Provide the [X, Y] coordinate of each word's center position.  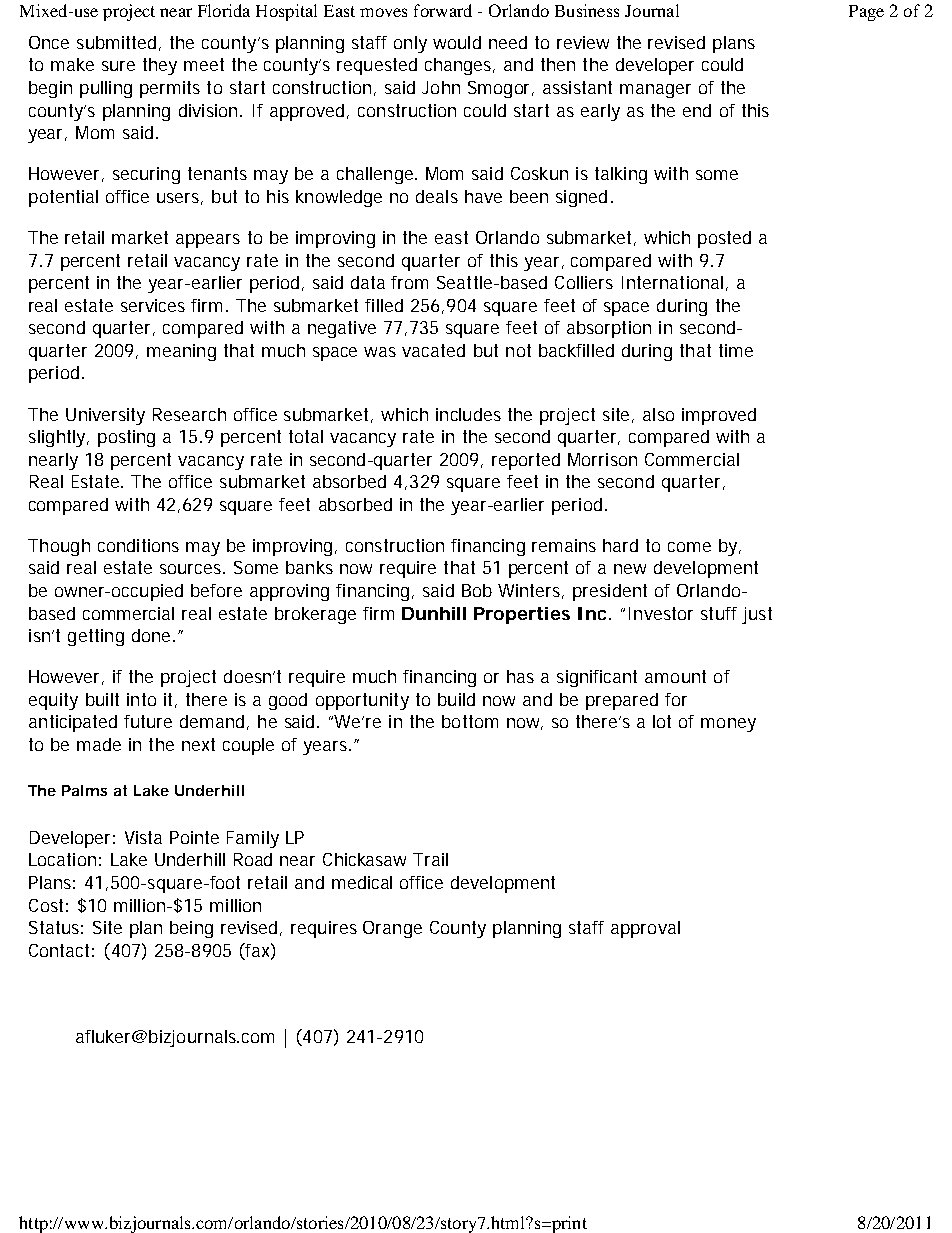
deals [437, 196]
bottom [470, 721]
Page [866, 13]
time [736, 350]
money [728, 725]
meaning [181, 352]
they [160, 66]
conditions [138, 545]
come [689, 547]
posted [724, 239]
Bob [477, 590]
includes [468, 414]
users [180, 199]
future [148, 721]
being [191, 929]
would [457, 42]
